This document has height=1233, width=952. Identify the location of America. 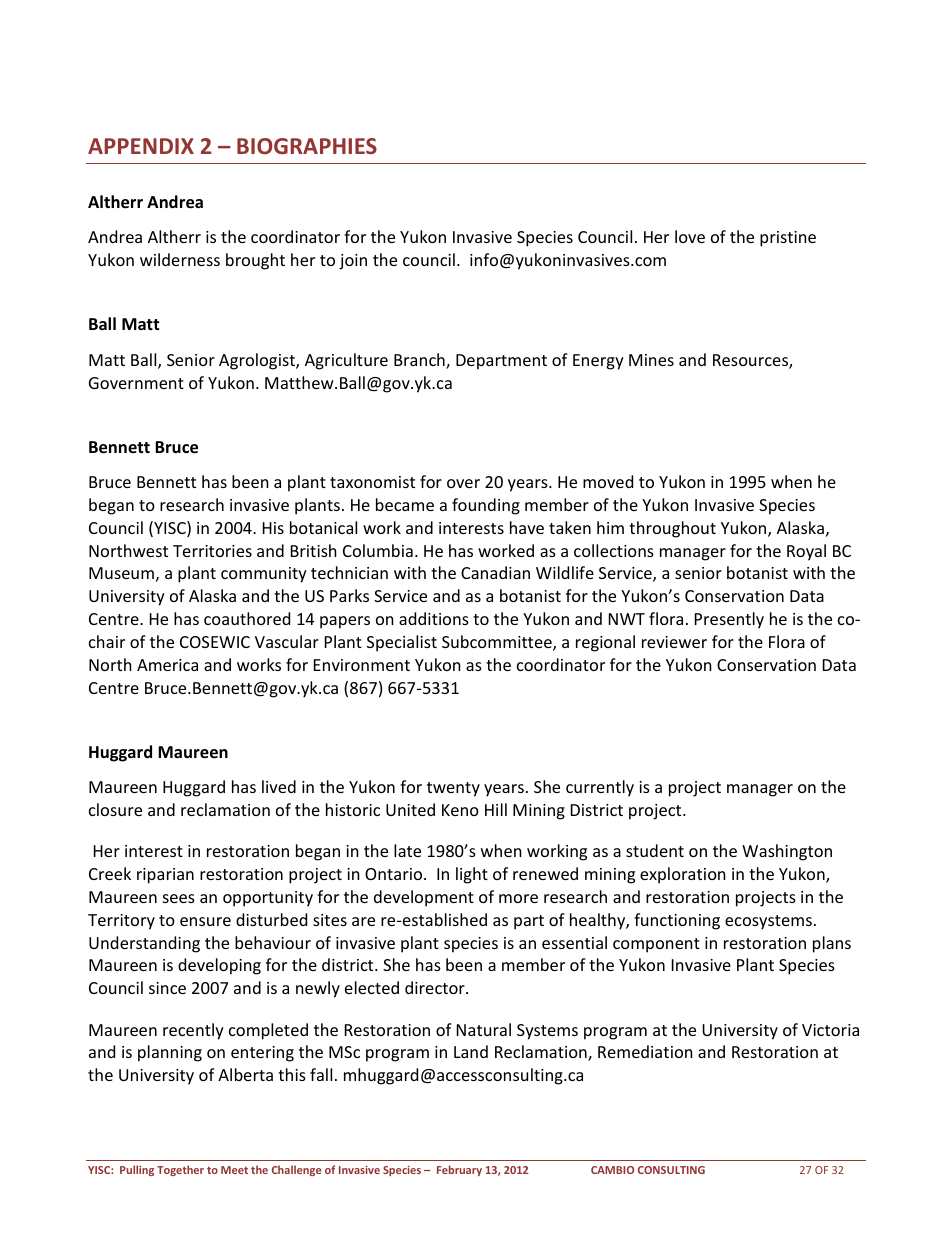
(167, 665).
